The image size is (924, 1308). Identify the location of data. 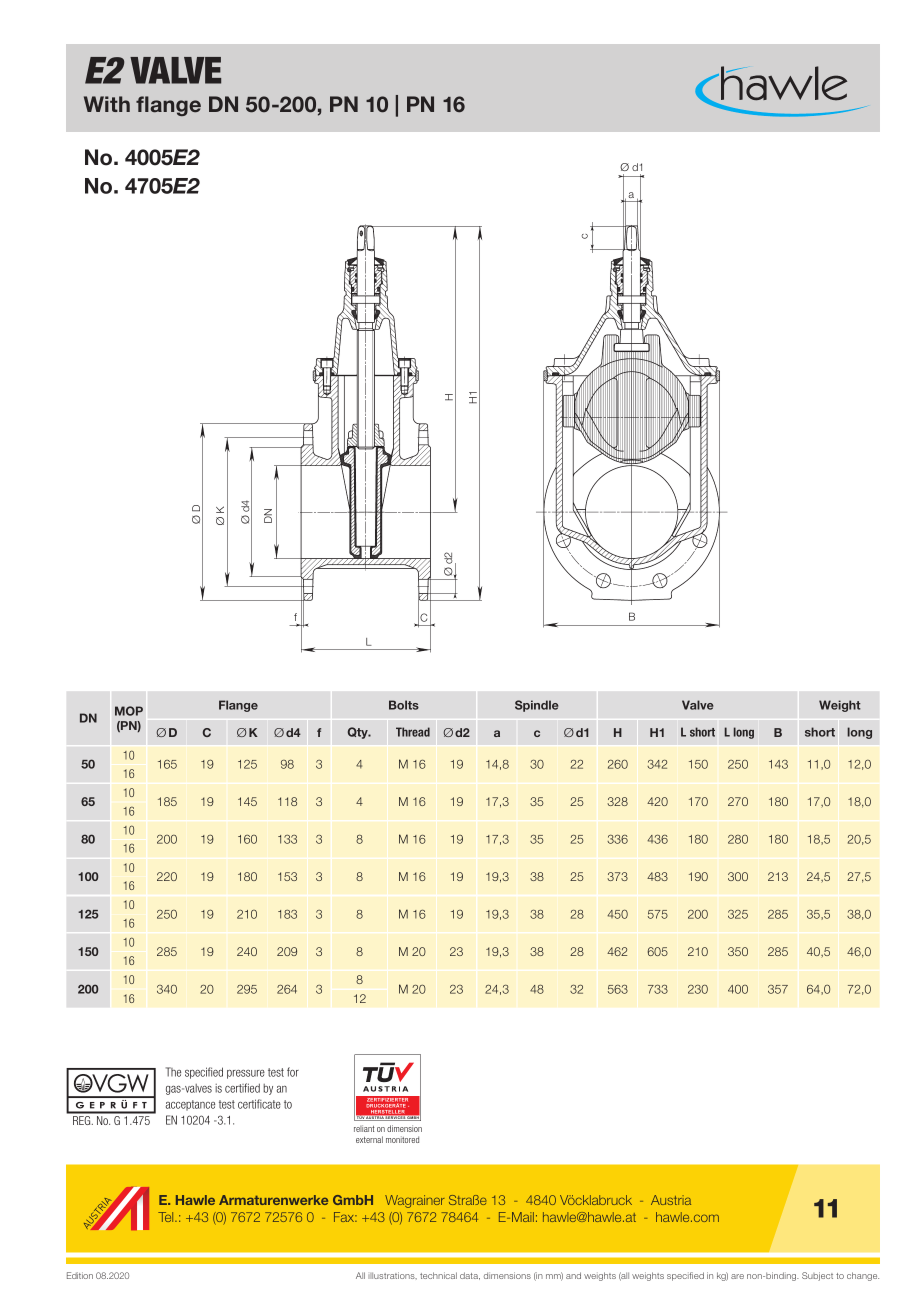
(470, 1276).
